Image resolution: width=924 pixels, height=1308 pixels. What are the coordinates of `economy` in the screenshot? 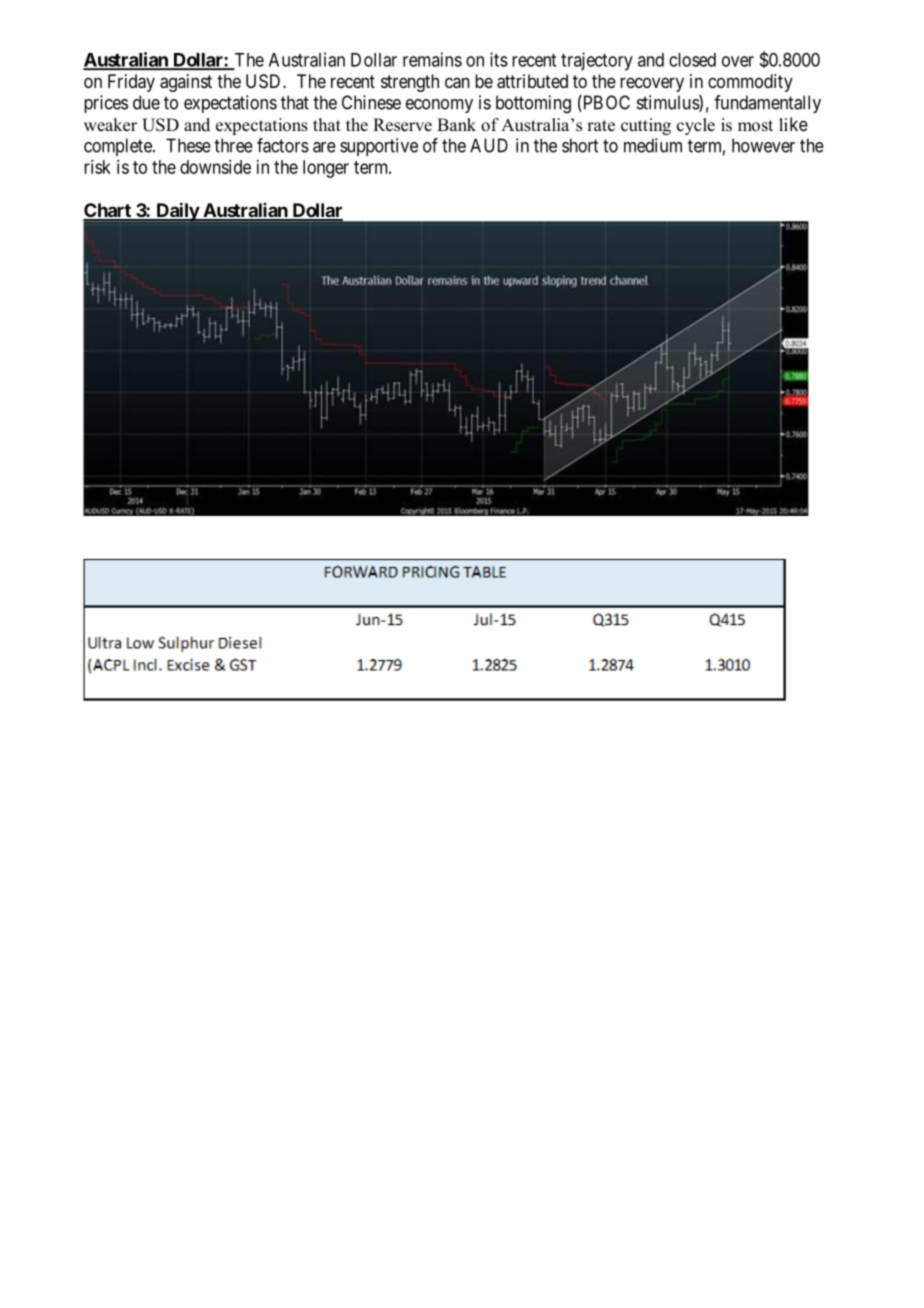 It's located at (439, 106).
